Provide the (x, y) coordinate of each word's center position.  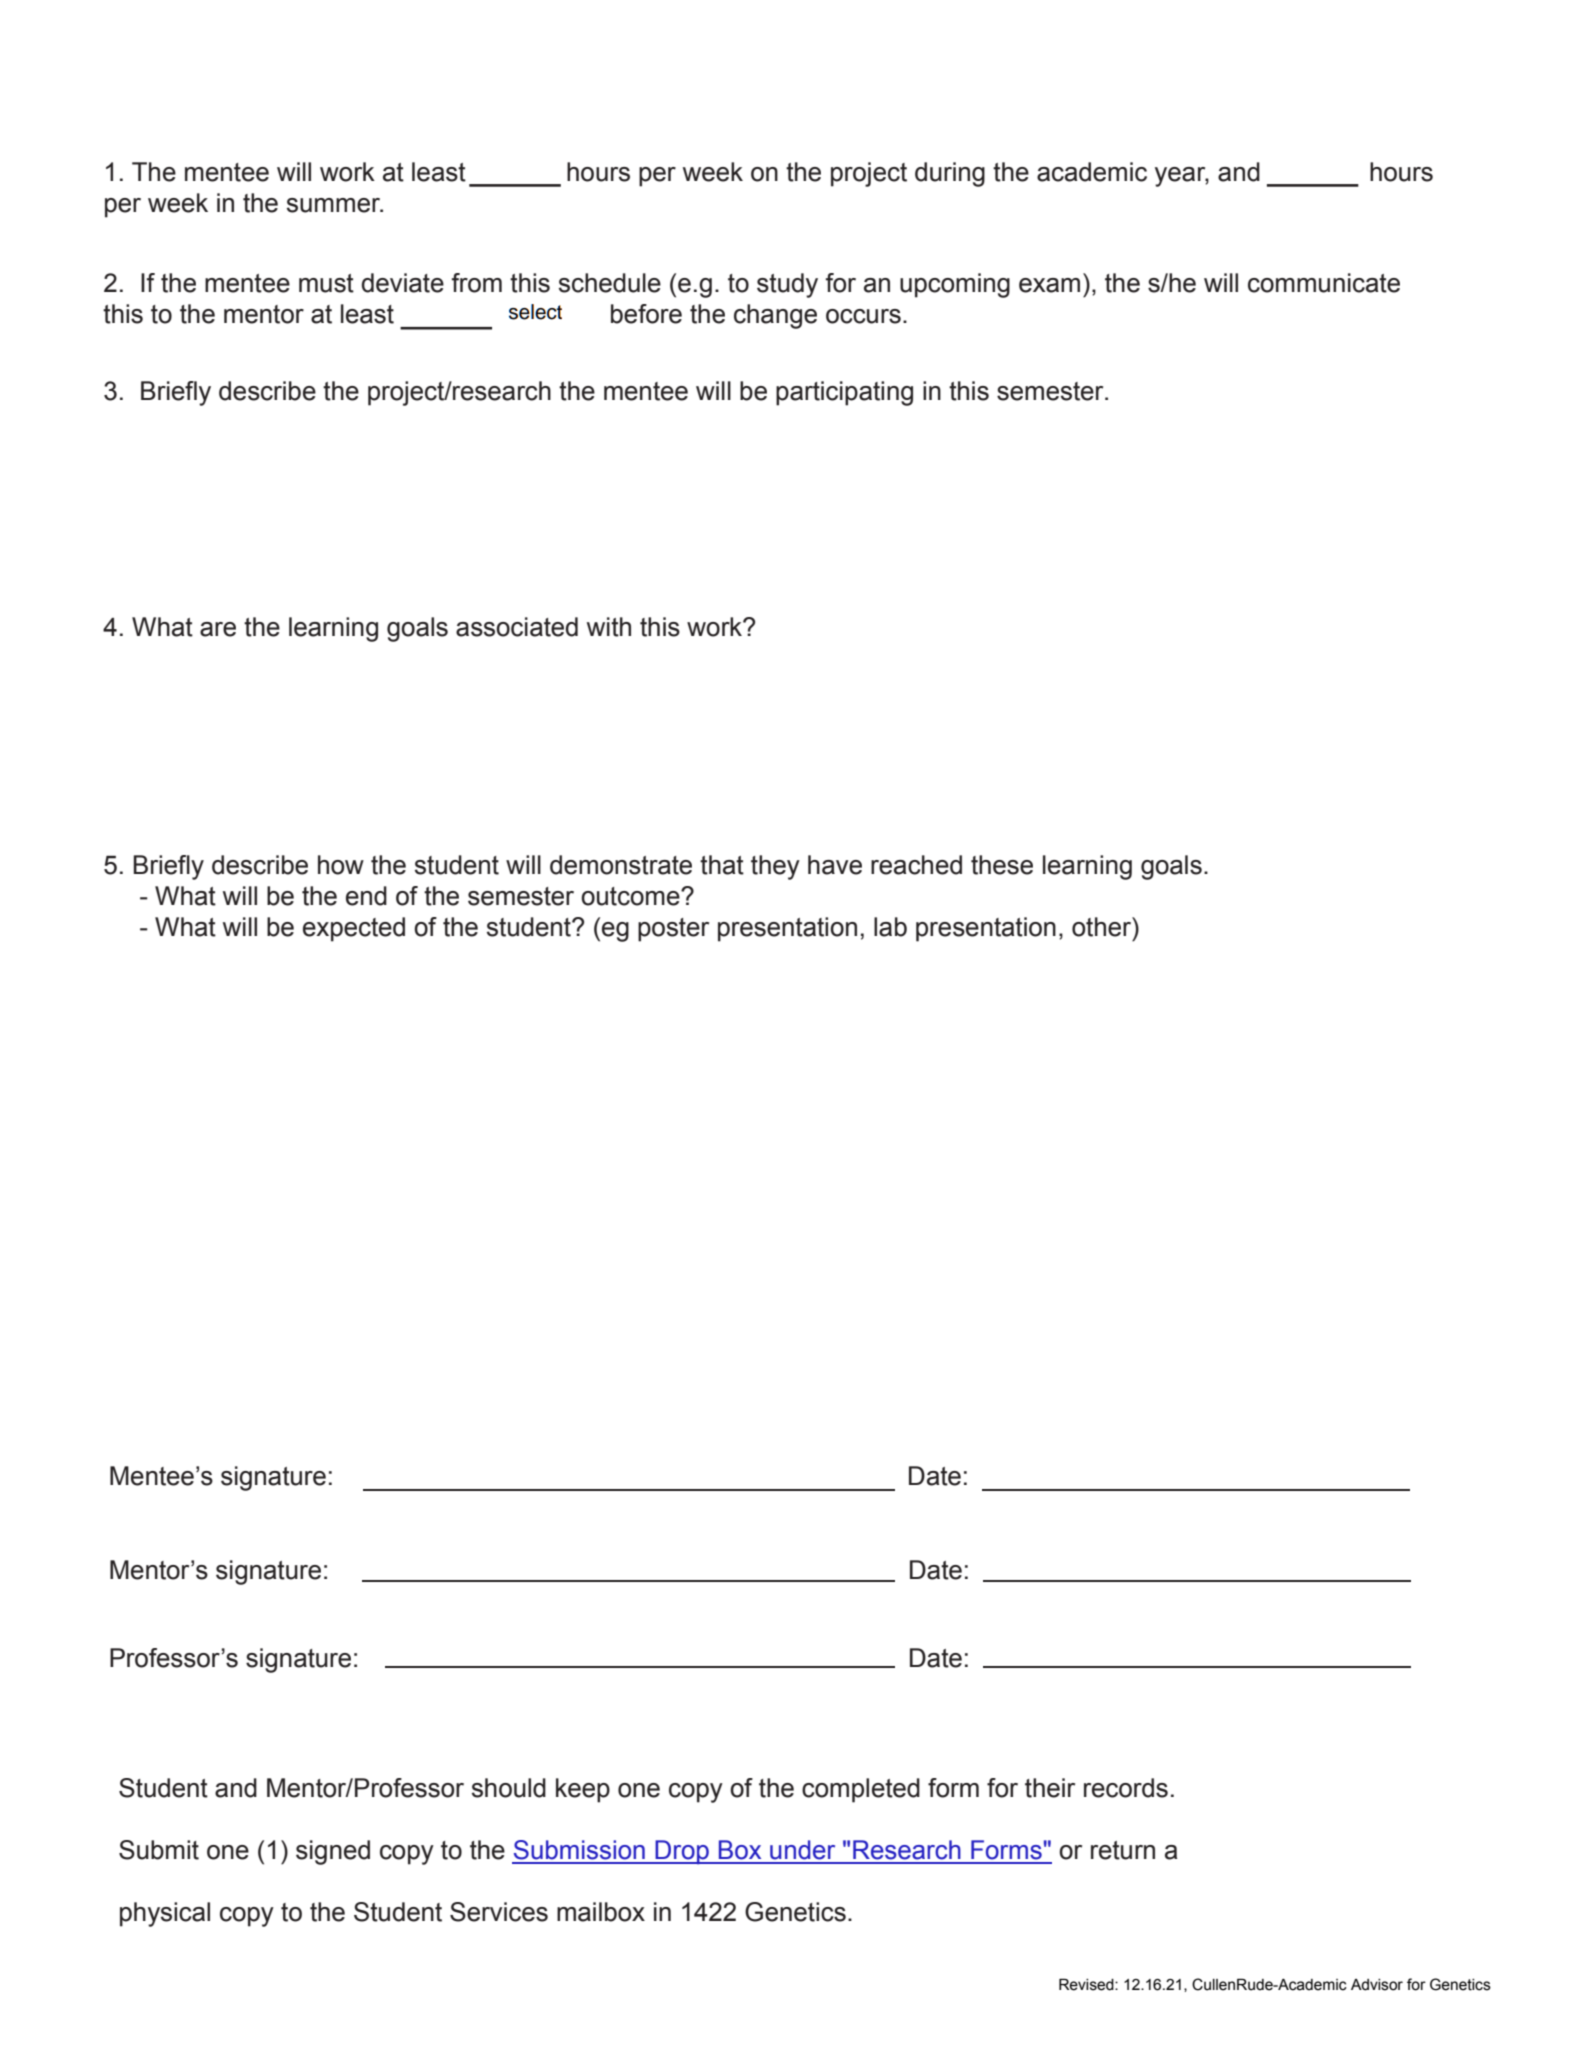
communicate (1324, 283)
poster (673, 930)
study (787, 285)
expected (354, 929)
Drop (682, 1852)
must (326, 283)
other (1103, 927)
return (1123, 1850)
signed (333, 1852)
